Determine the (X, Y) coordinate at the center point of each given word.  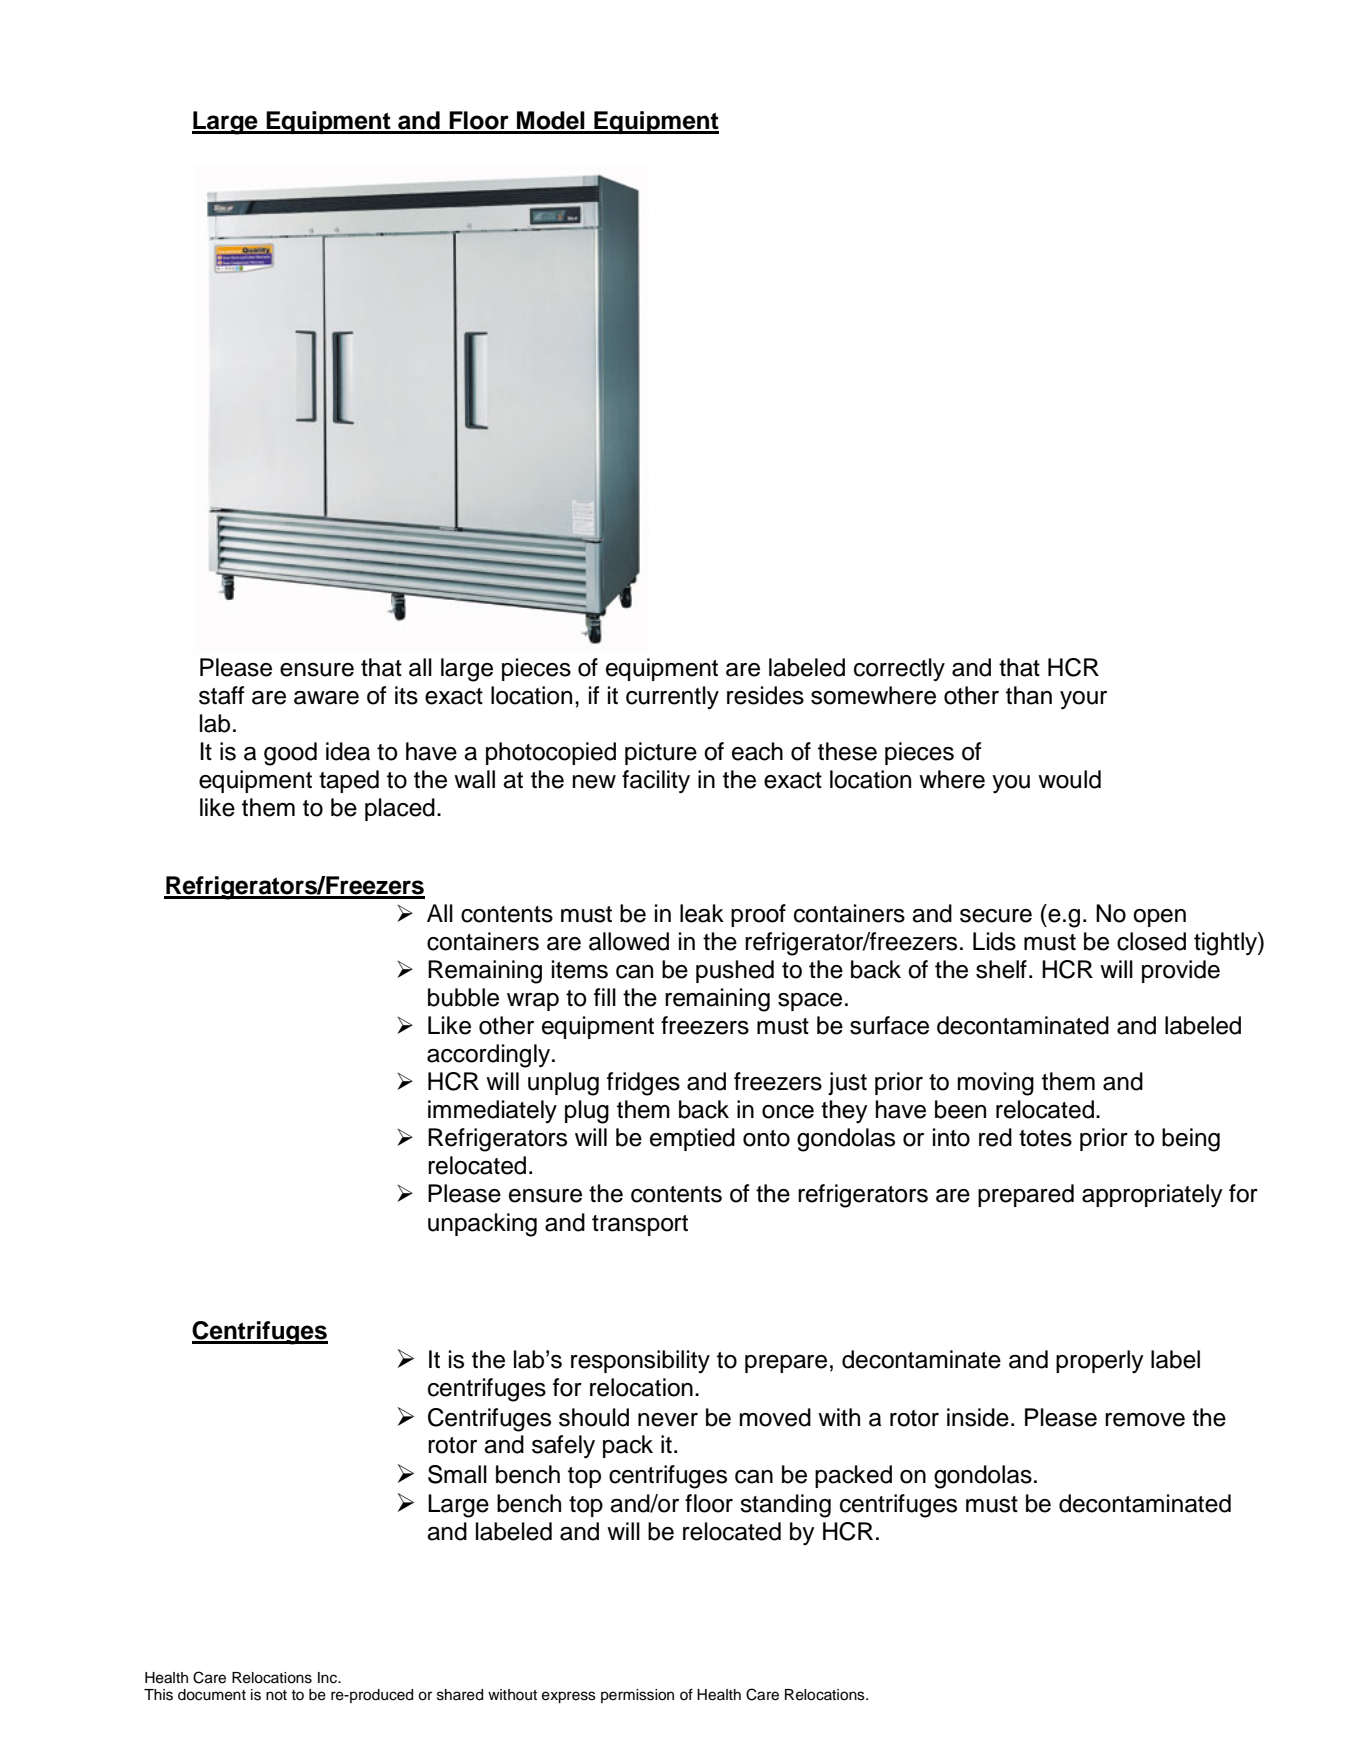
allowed (629, 941)
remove (1145, 1420)
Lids (994, 941)
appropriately (1152, 1196)
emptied (692, 1139)
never (668, 1420)
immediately (492, 1111)
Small (457, 1474)
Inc (328, 1678)
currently (672, 697)
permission (637, 1696)
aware (326, 698)
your (1083, 700)
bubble (463, 997)
